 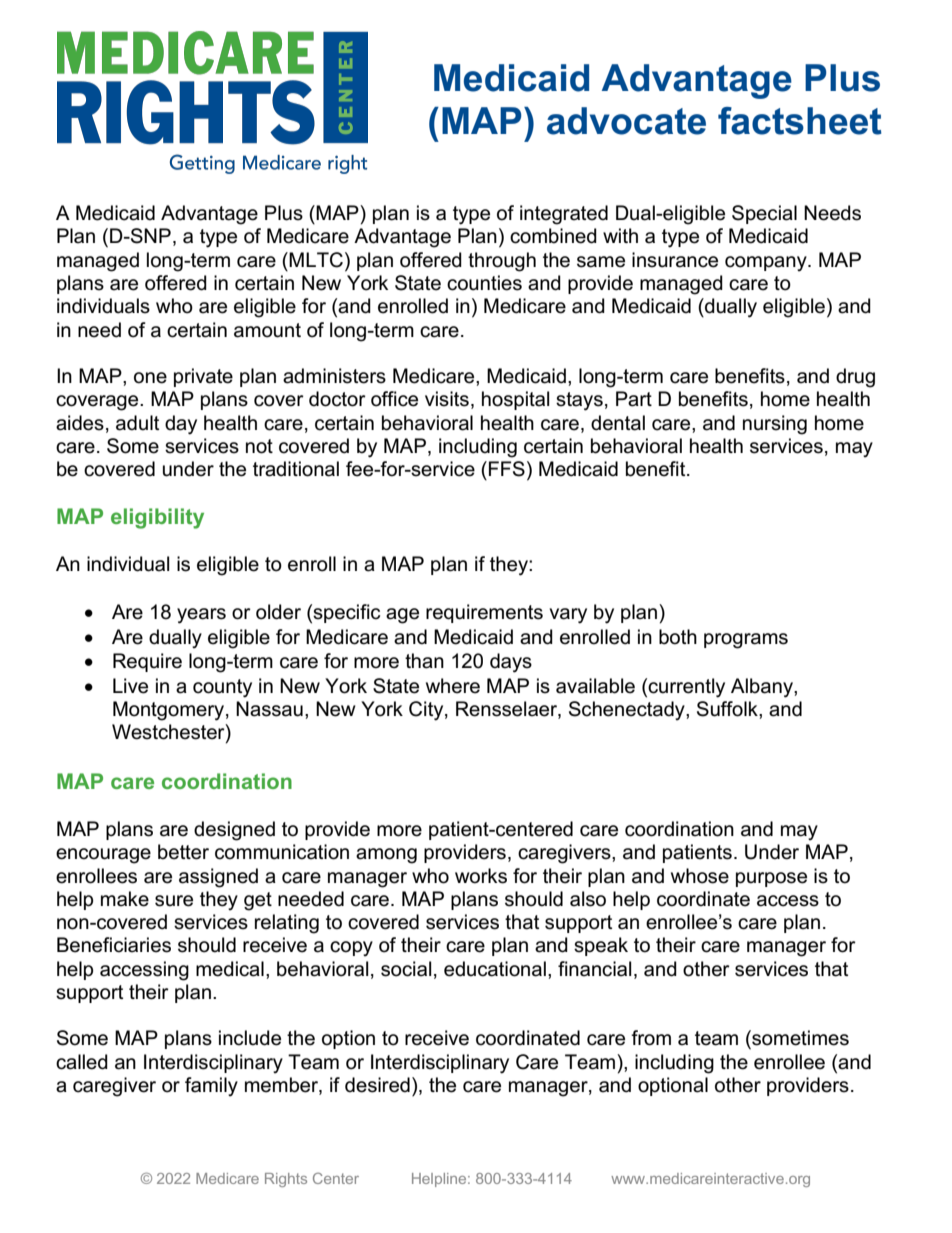 I want to click on FFS, so click(x=507, y=469).
